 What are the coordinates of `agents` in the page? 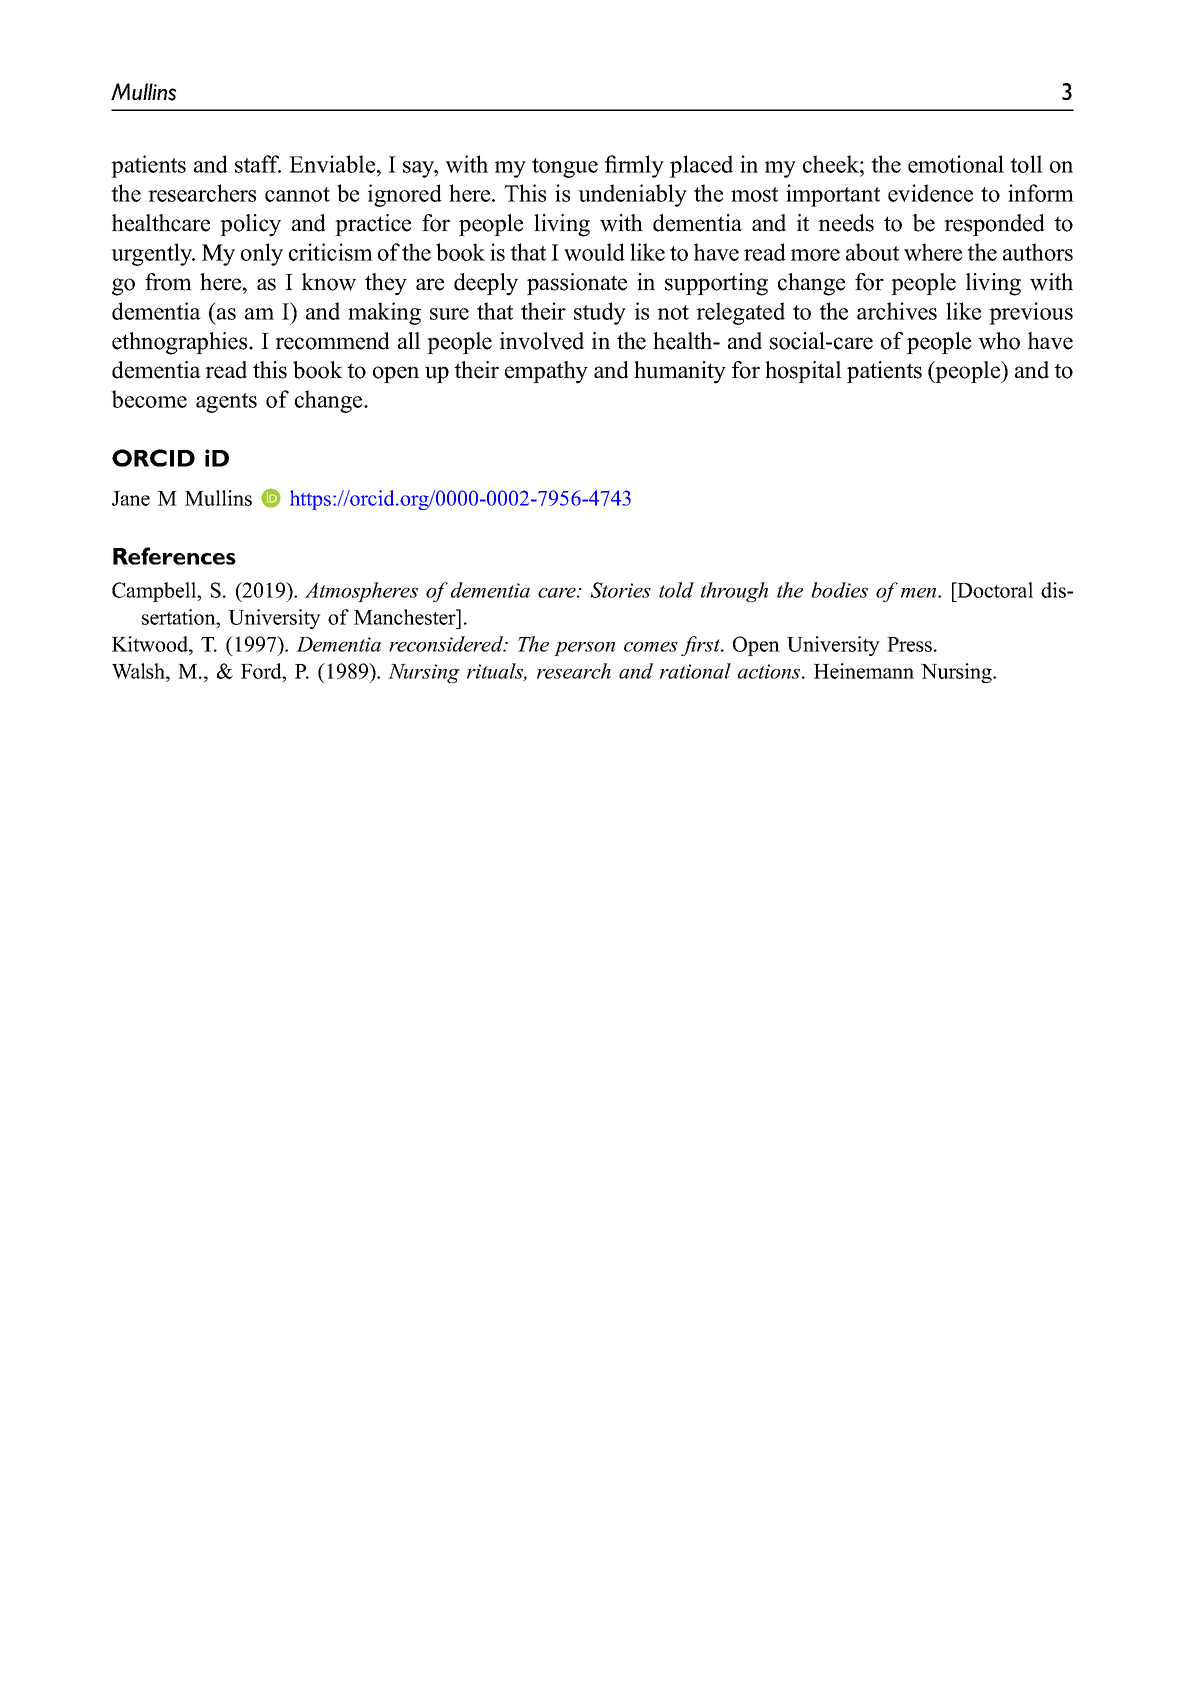 It's located at (226, 403).
